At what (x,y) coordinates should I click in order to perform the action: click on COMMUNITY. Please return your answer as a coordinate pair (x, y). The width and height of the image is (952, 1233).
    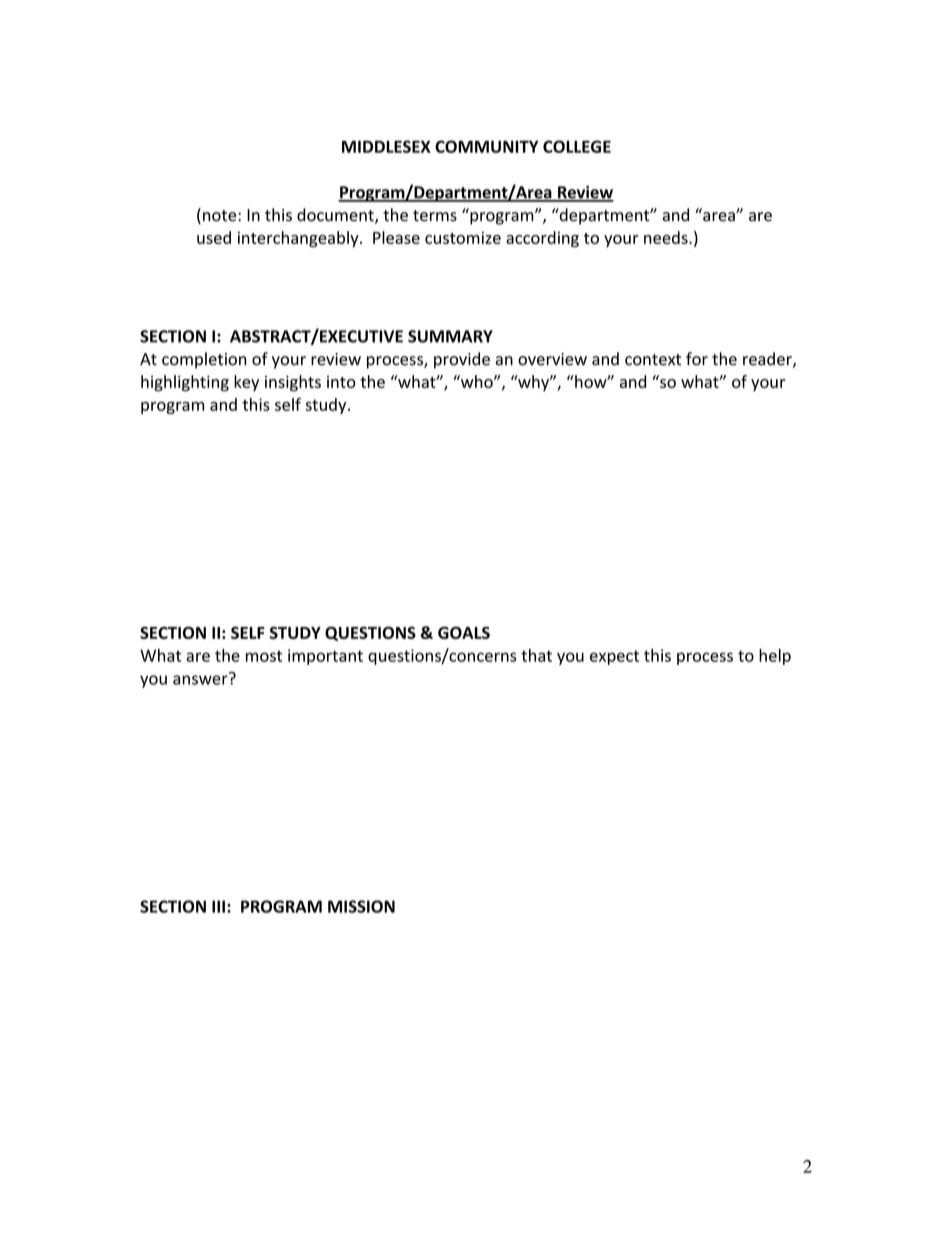
    Looking at the image, I should click on (487, 146).
